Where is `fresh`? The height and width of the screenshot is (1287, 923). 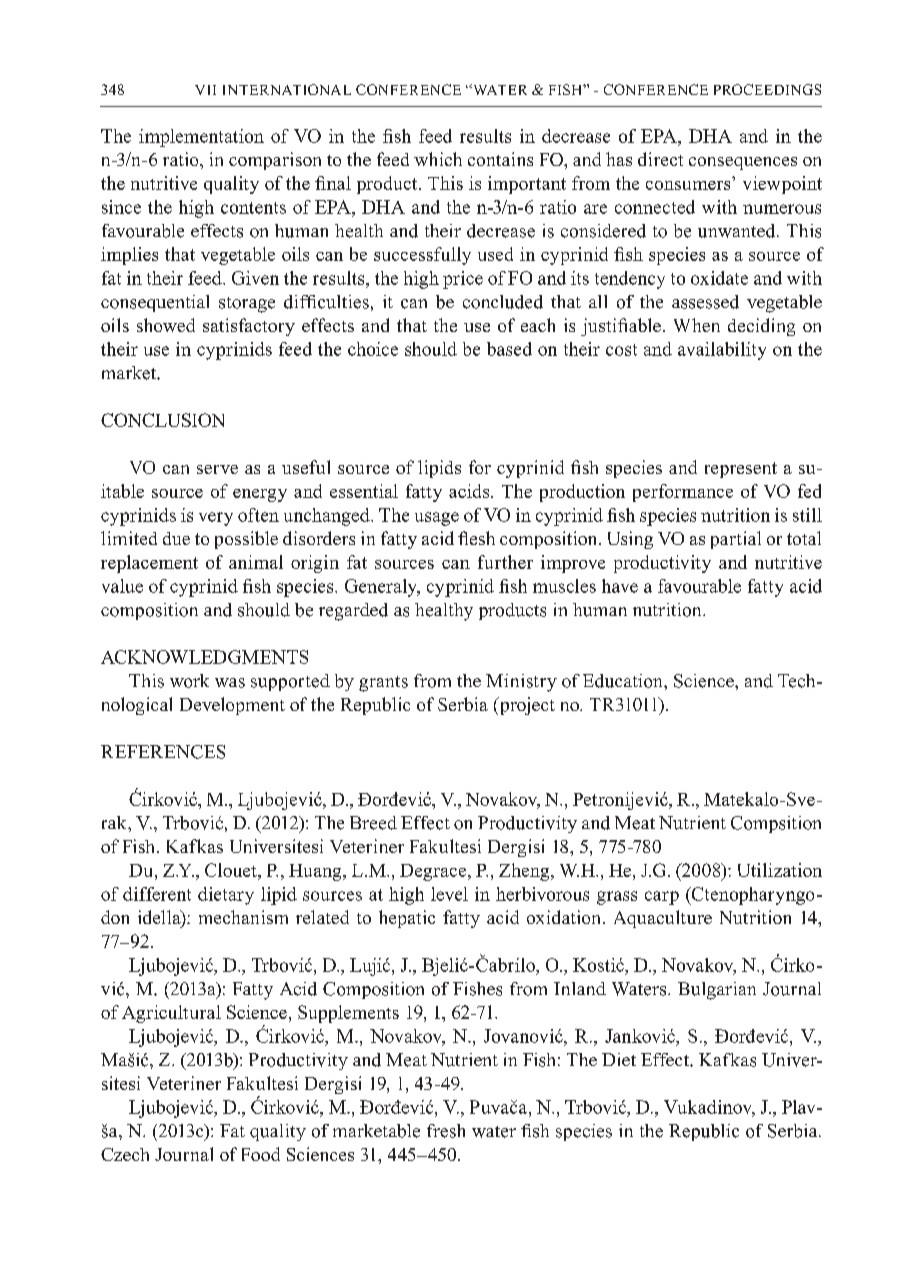 fresh is located at coordinates (446, 1131).
